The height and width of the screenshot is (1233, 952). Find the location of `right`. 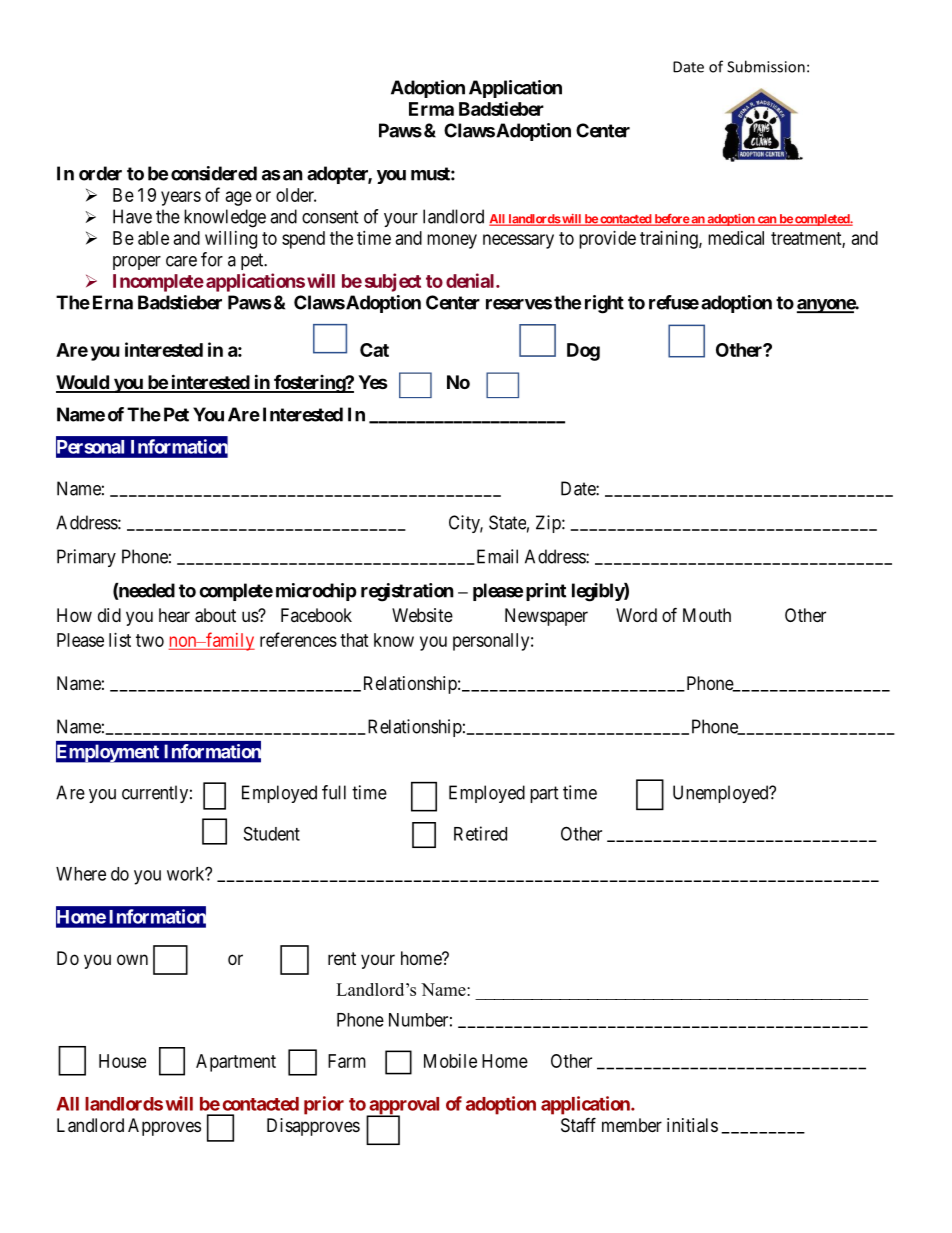

right is located at coordinates (604, 304).
